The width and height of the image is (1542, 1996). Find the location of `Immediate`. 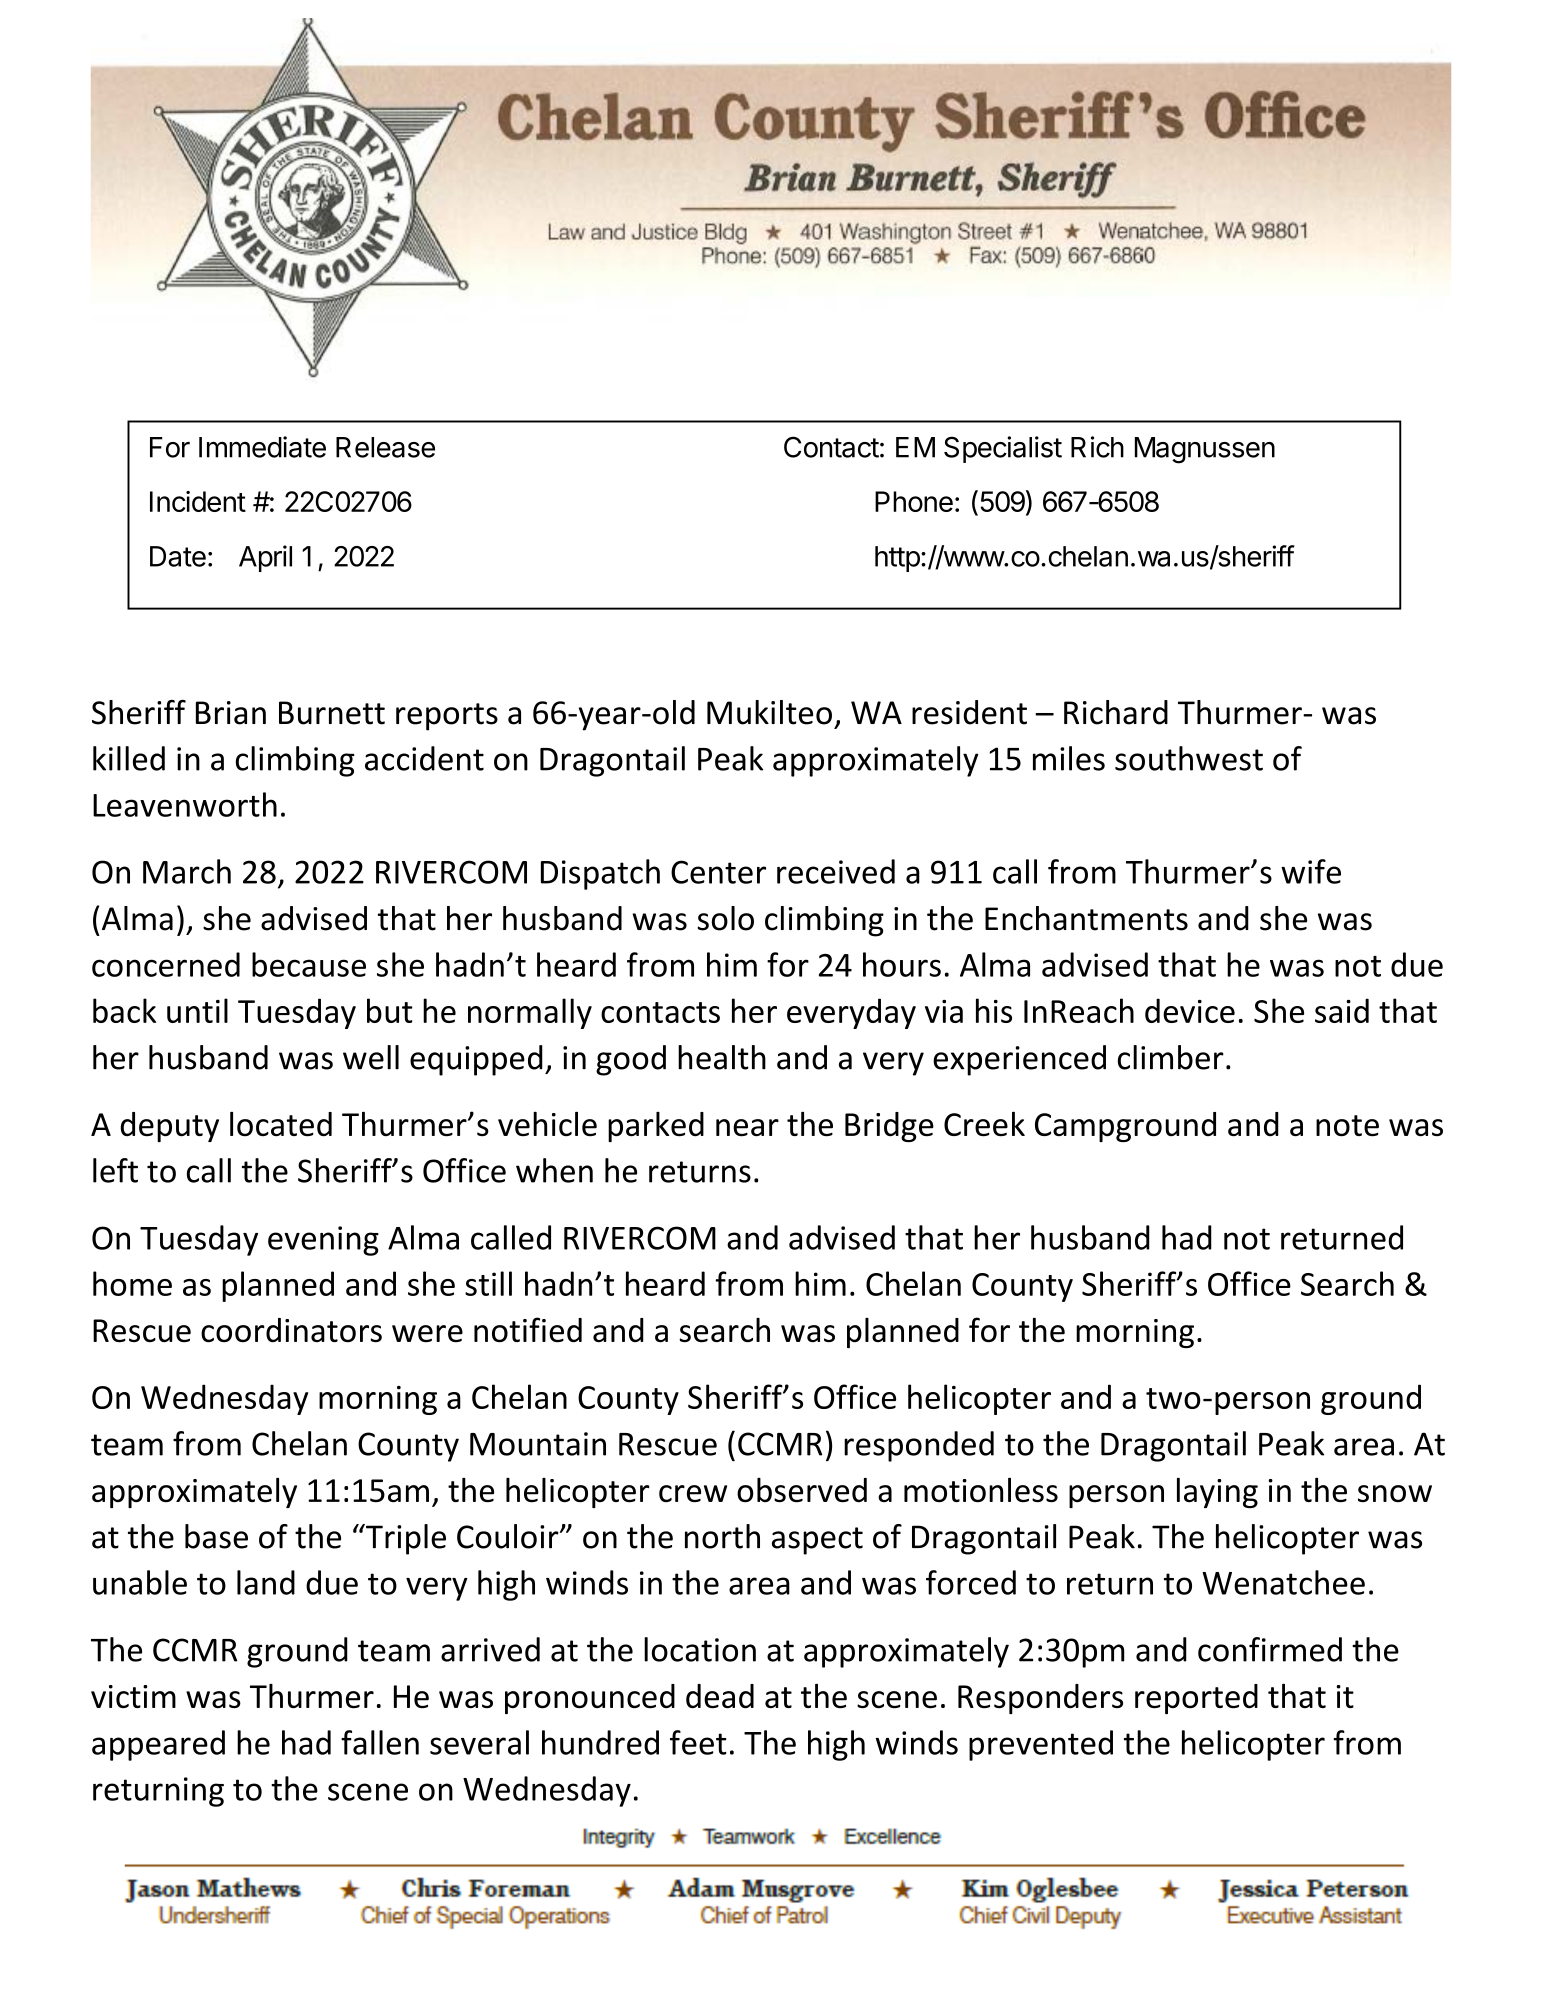

Immediate is located at coordinates (262, 447).
